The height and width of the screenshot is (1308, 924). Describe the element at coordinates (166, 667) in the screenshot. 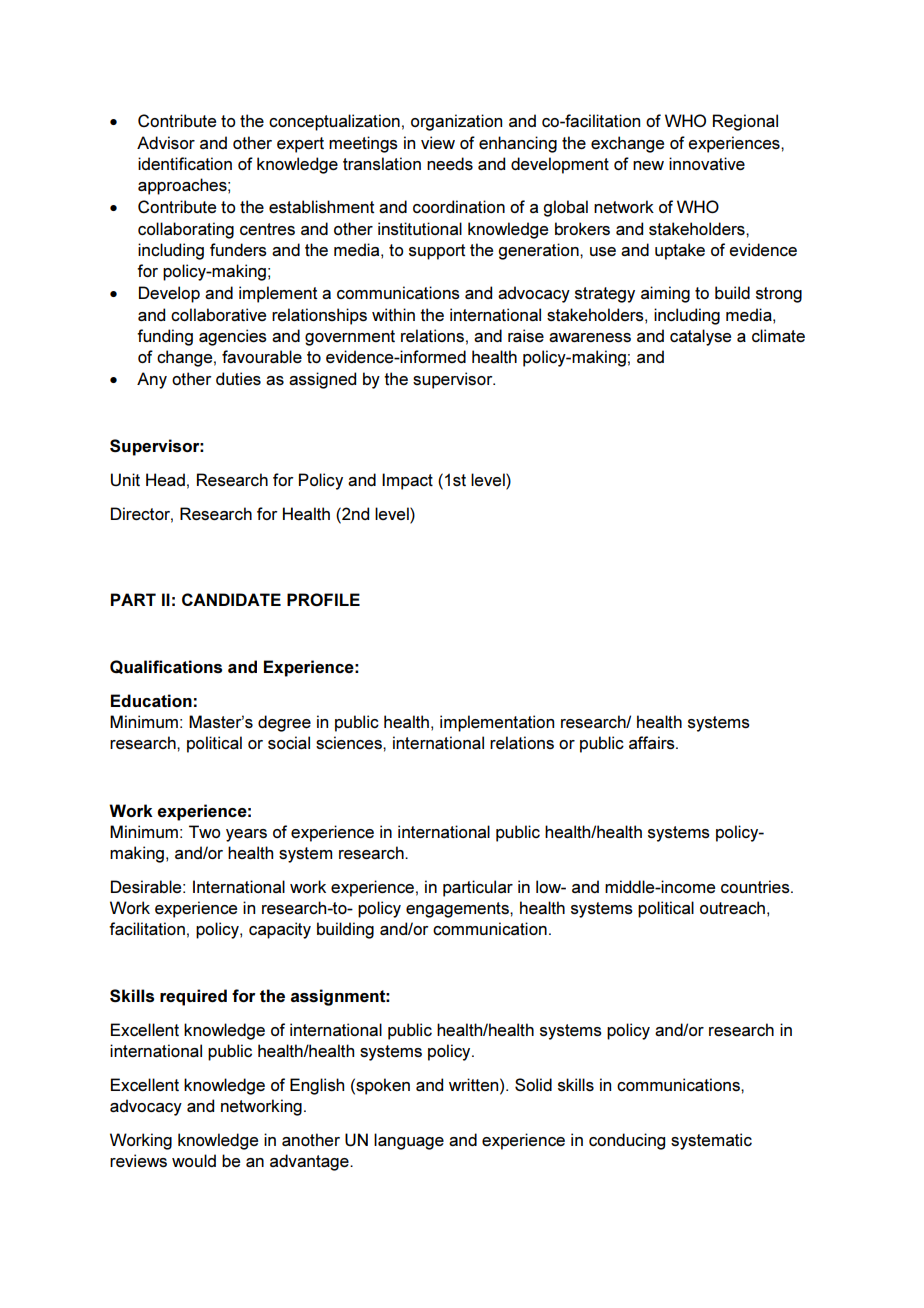

I see `Qualifications` at that location.
